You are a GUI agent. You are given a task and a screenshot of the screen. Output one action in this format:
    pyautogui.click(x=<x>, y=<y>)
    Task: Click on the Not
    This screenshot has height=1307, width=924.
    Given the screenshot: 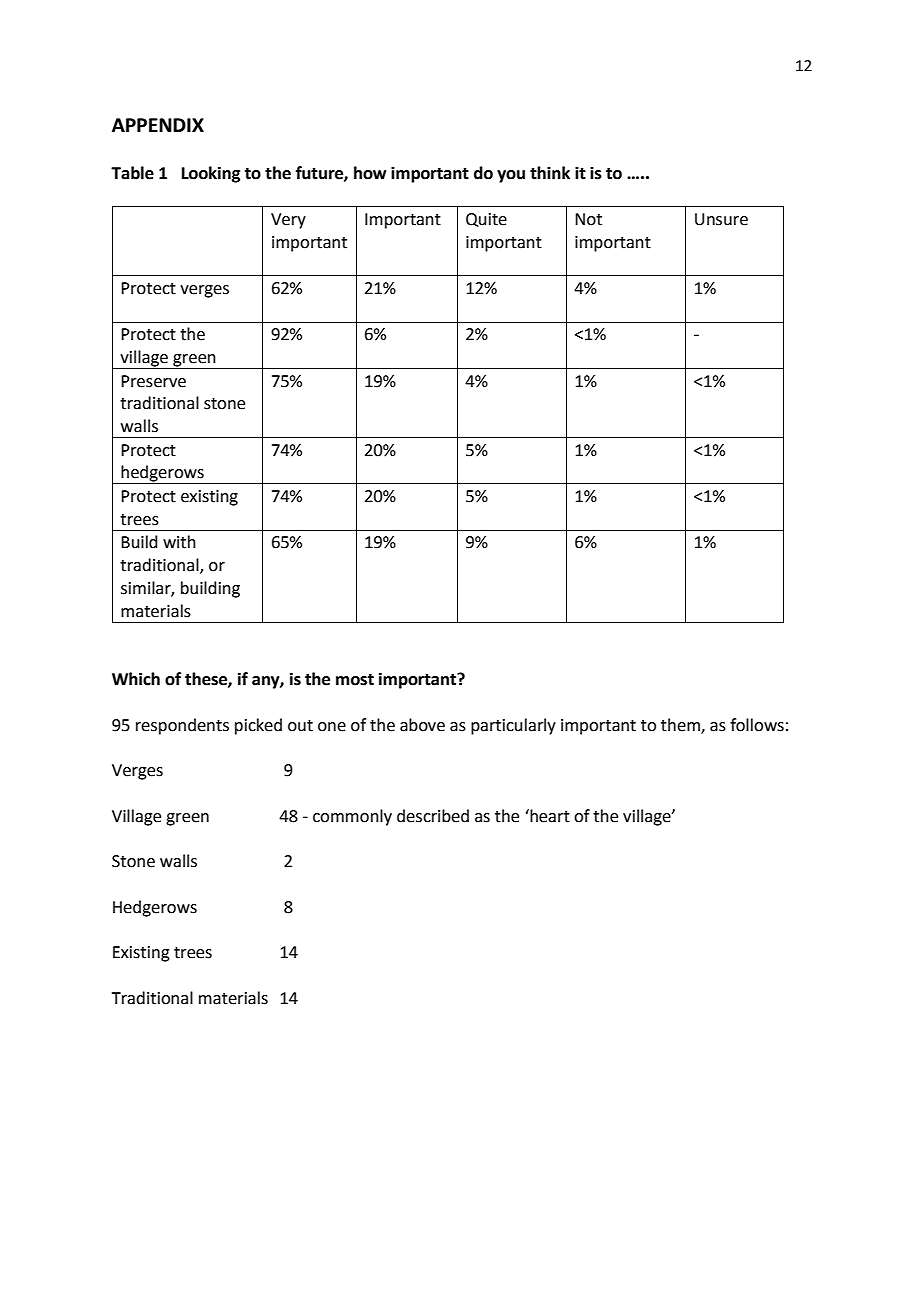 What is the action you would take?
    pyautogui.click(x=588, y=219)
